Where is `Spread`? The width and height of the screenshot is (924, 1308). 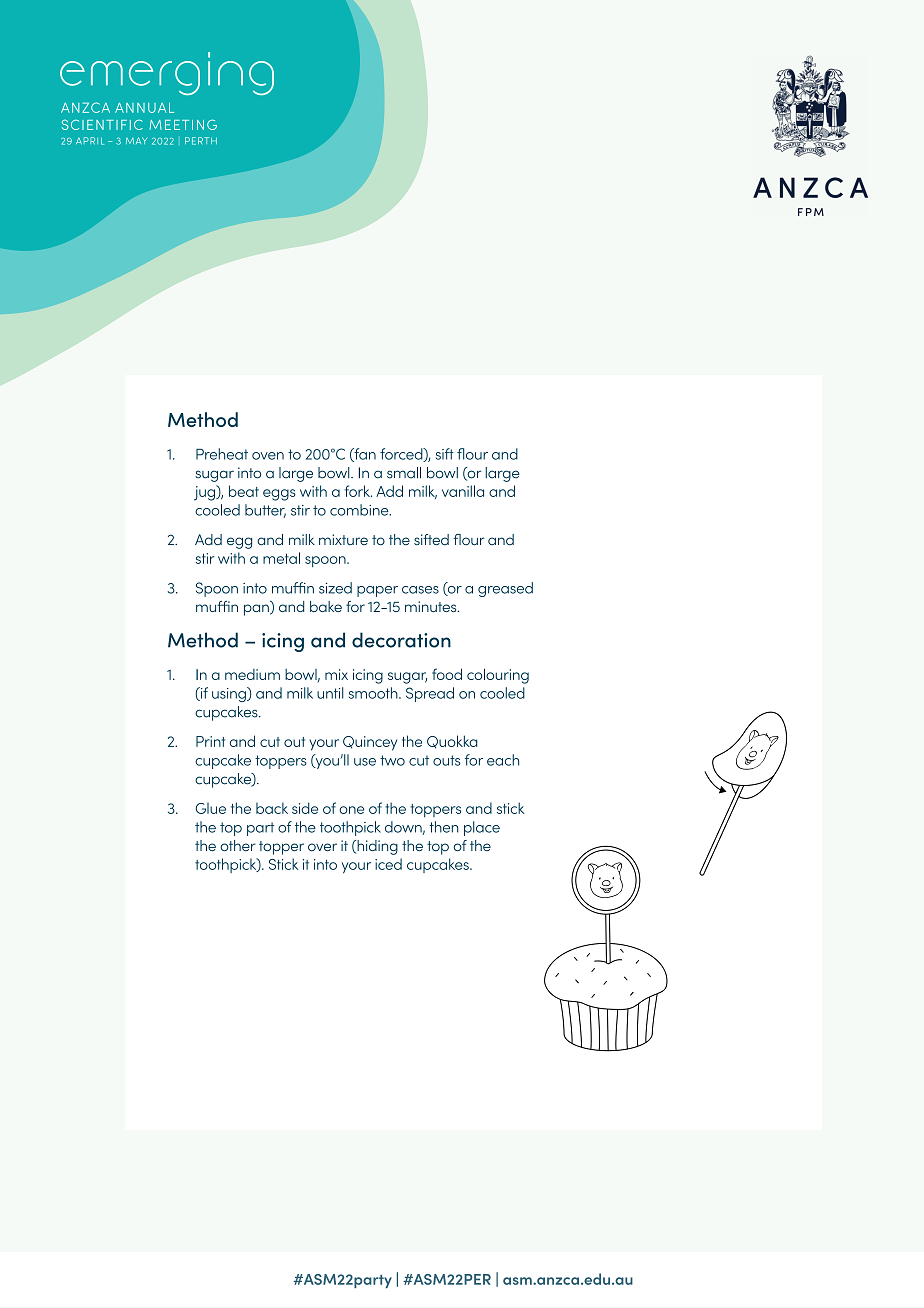
Spread is located at coordinates (430, 694).
